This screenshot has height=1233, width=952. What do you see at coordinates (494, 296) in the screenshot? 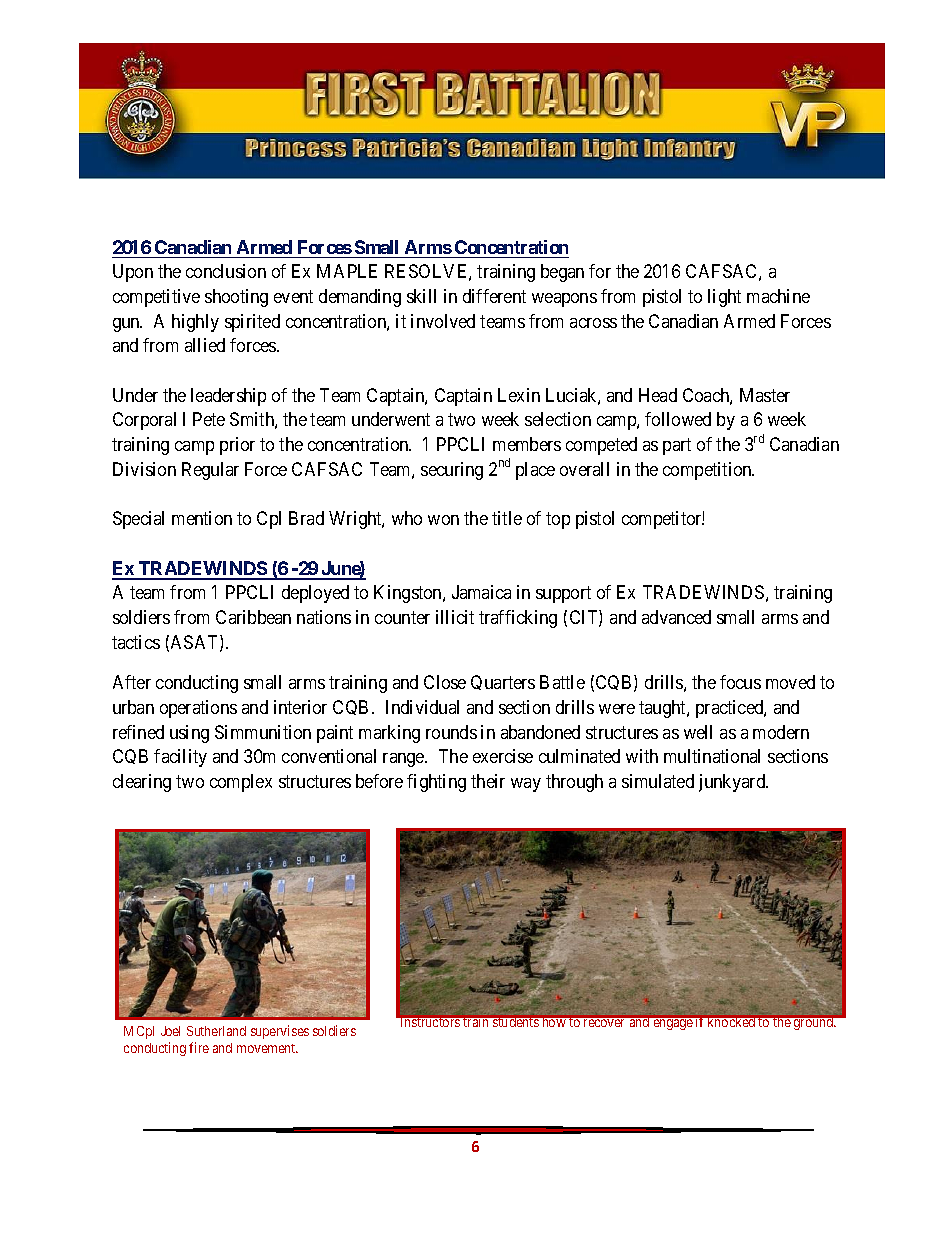
I see `different` at bounding box center [494, 296].
